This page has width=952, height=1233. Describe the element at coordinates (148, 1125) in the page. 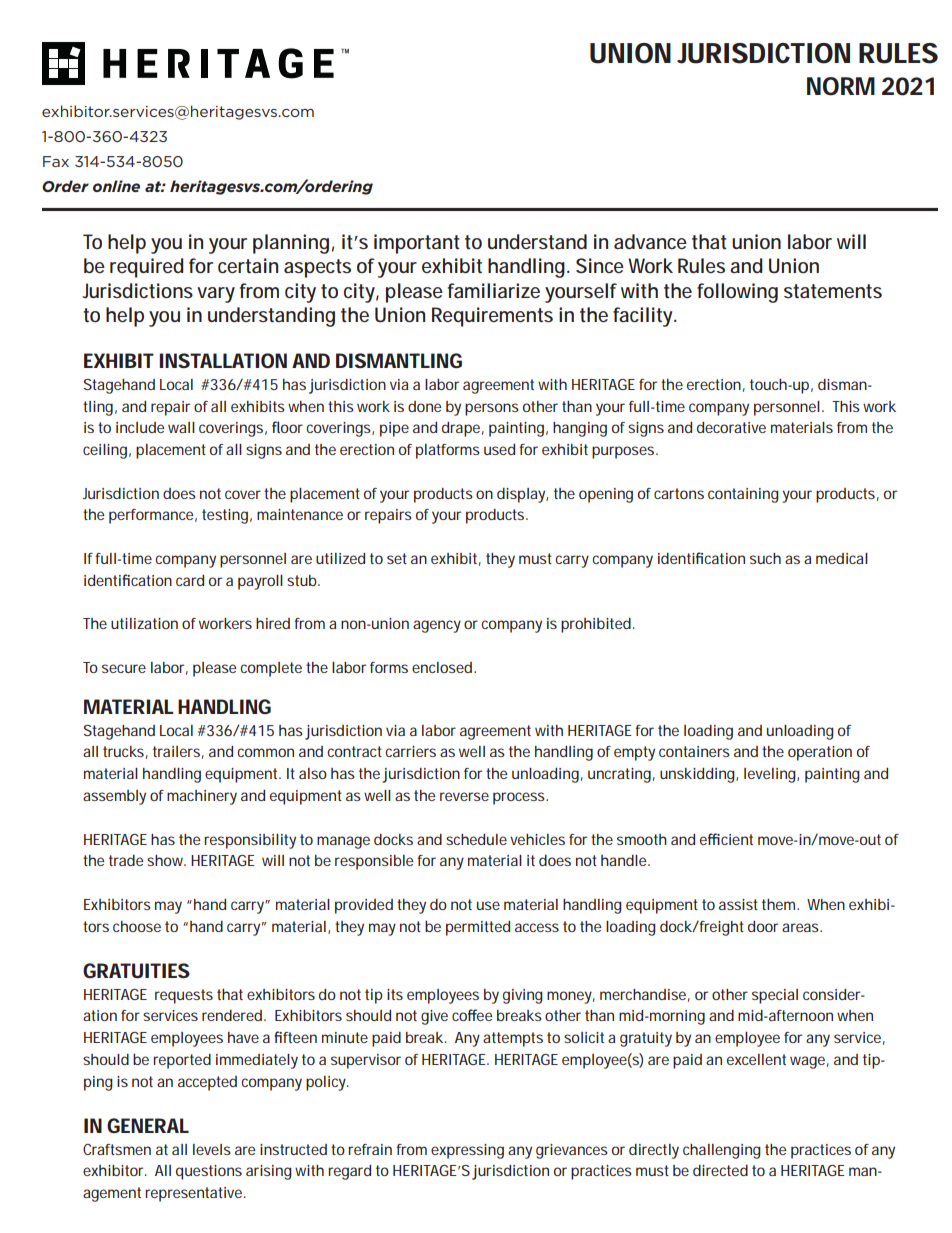

I see `GENERAL` at that location.
